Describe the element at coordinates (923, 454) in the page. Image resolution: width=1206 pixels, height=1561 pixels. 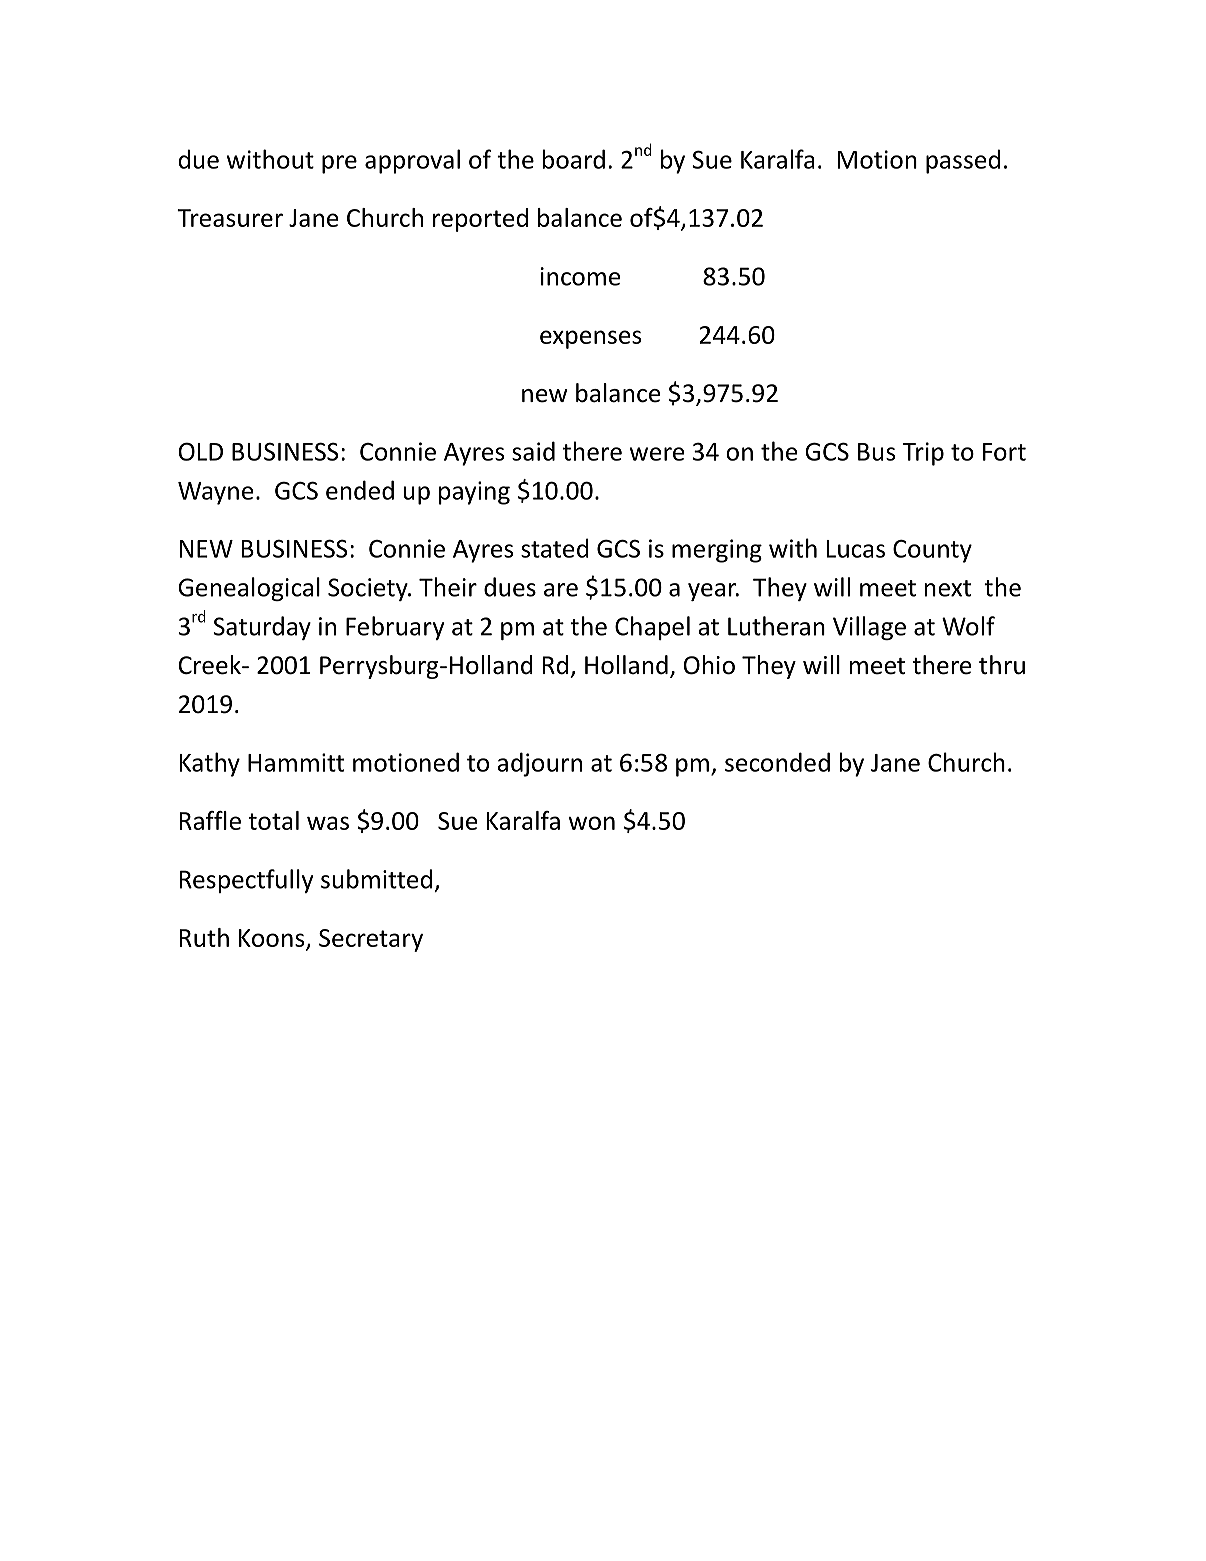
I see `Trip` at that location.
